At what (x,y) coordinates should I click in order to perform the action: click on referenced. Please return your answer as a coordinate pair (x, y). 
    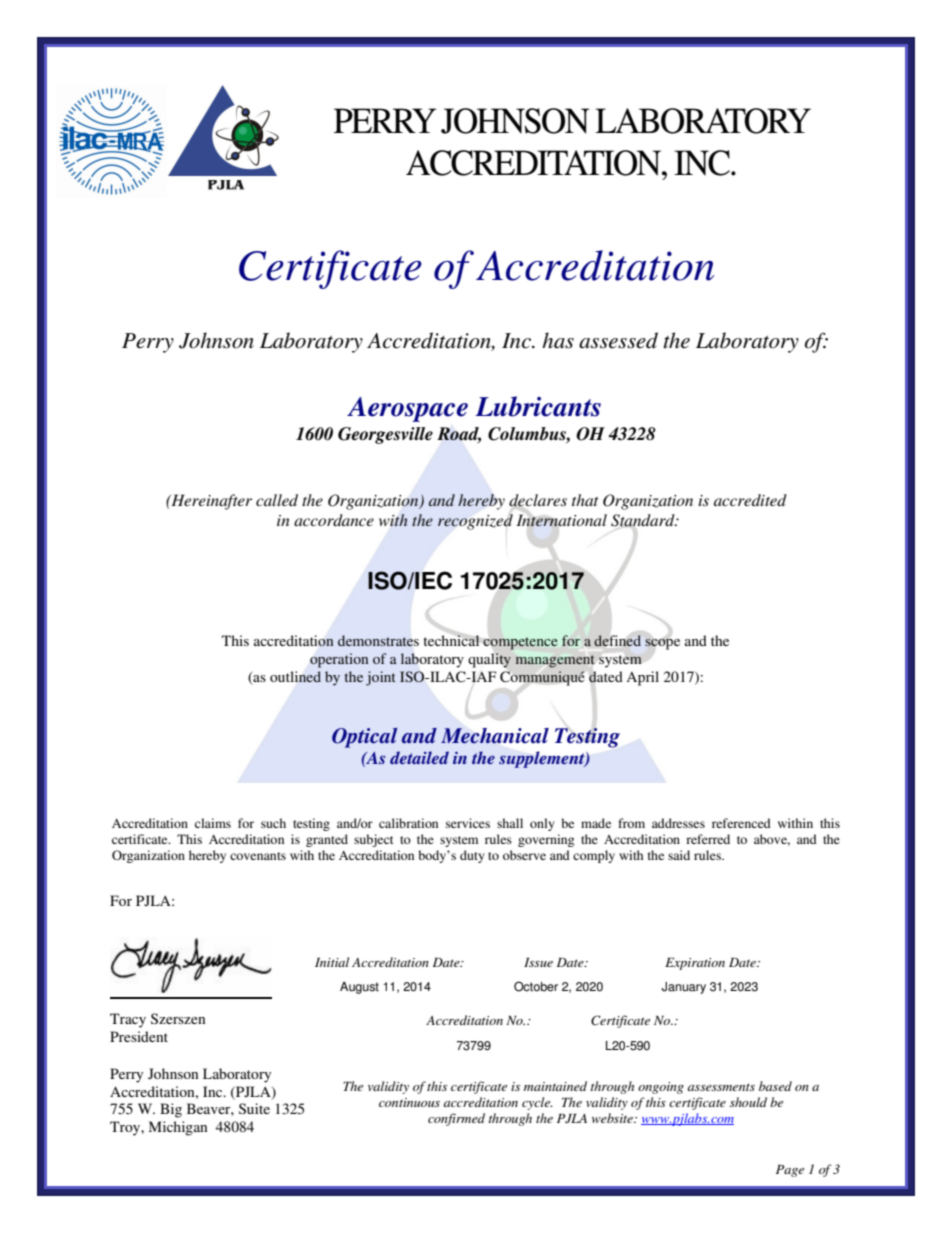
    Looking at the image, I should click on (741, 823).
